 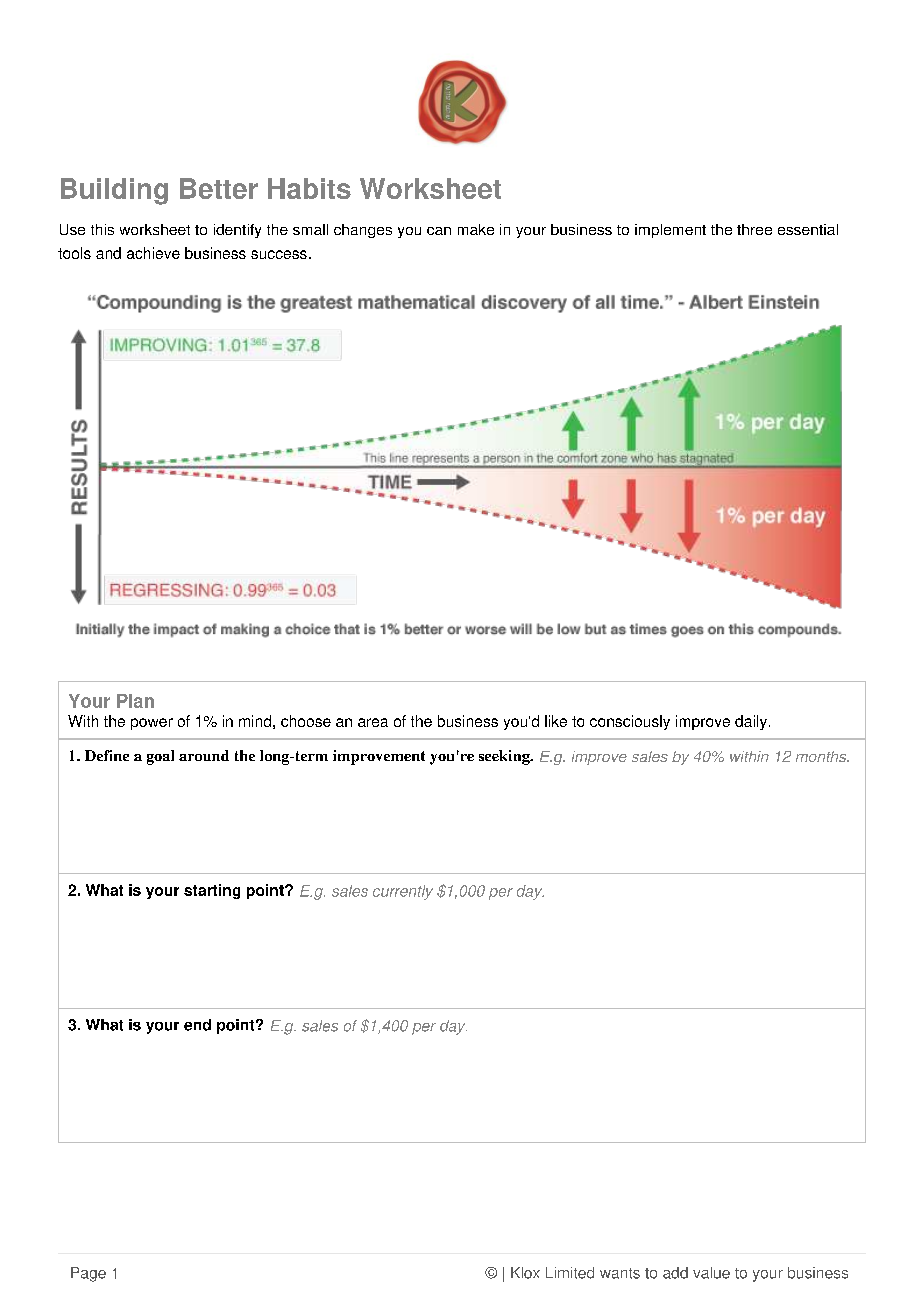 What do you see at coordinates (822, 756) in the page?
I see `months` at bounding box center [822, 756].
